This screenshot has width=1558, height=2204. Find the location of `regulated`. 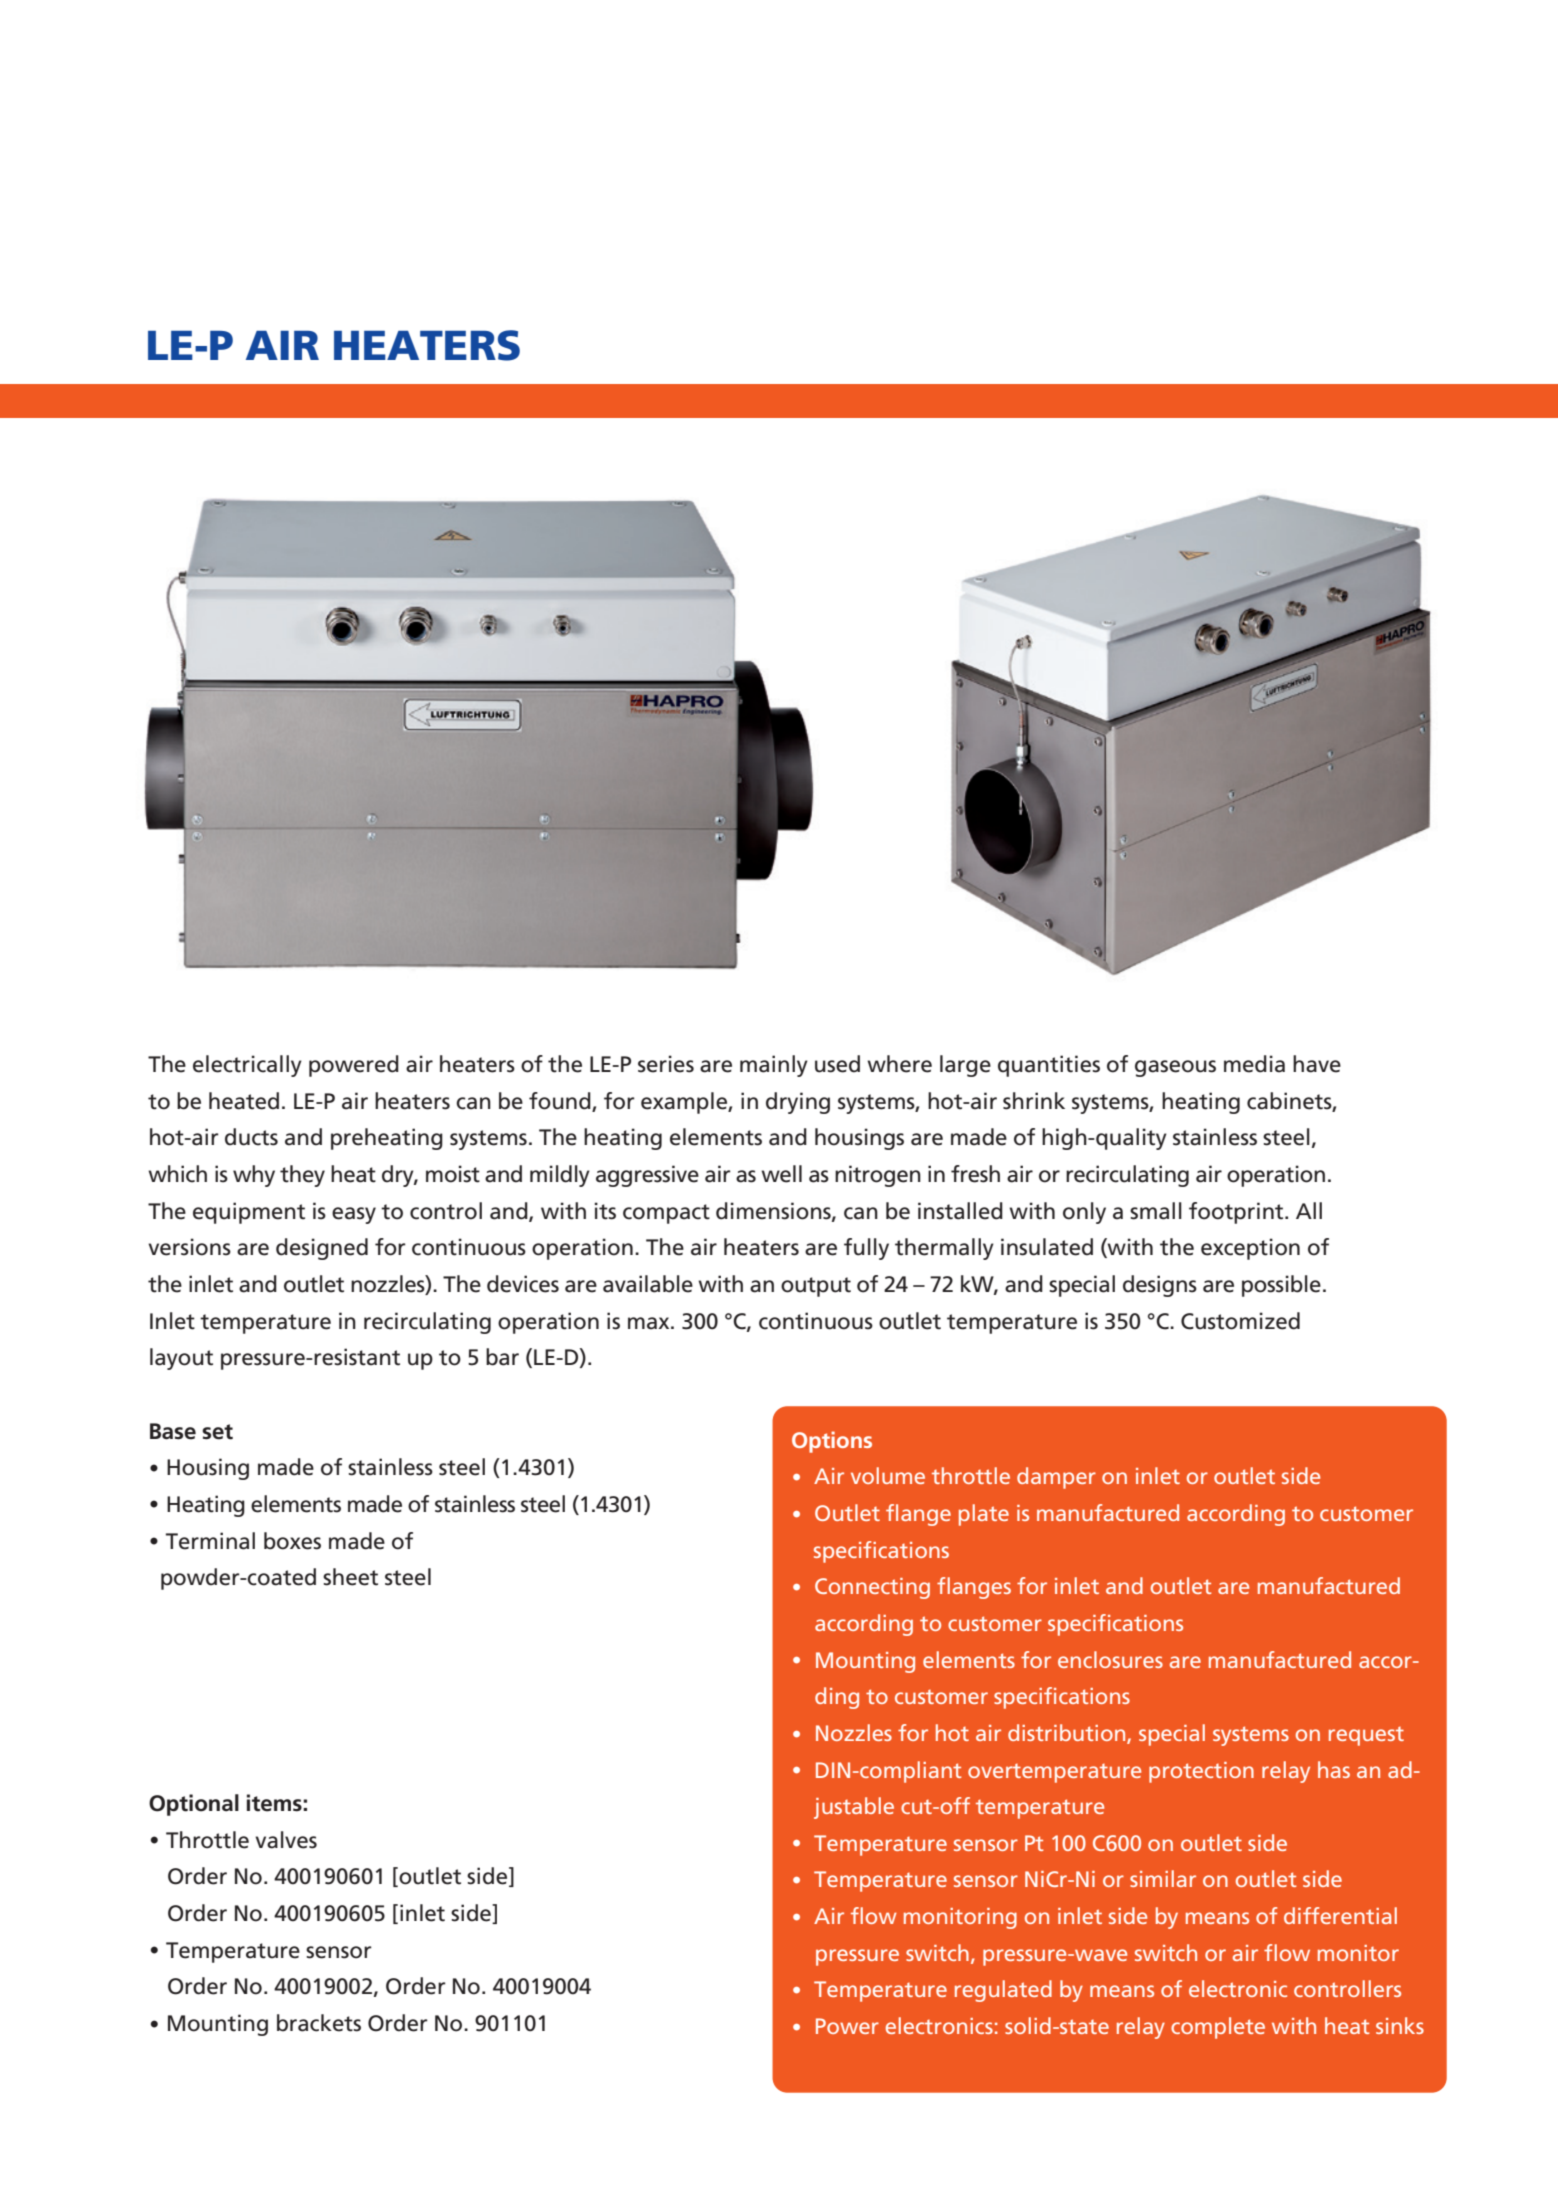

regulated is located at coordinates (1003, 1991).
